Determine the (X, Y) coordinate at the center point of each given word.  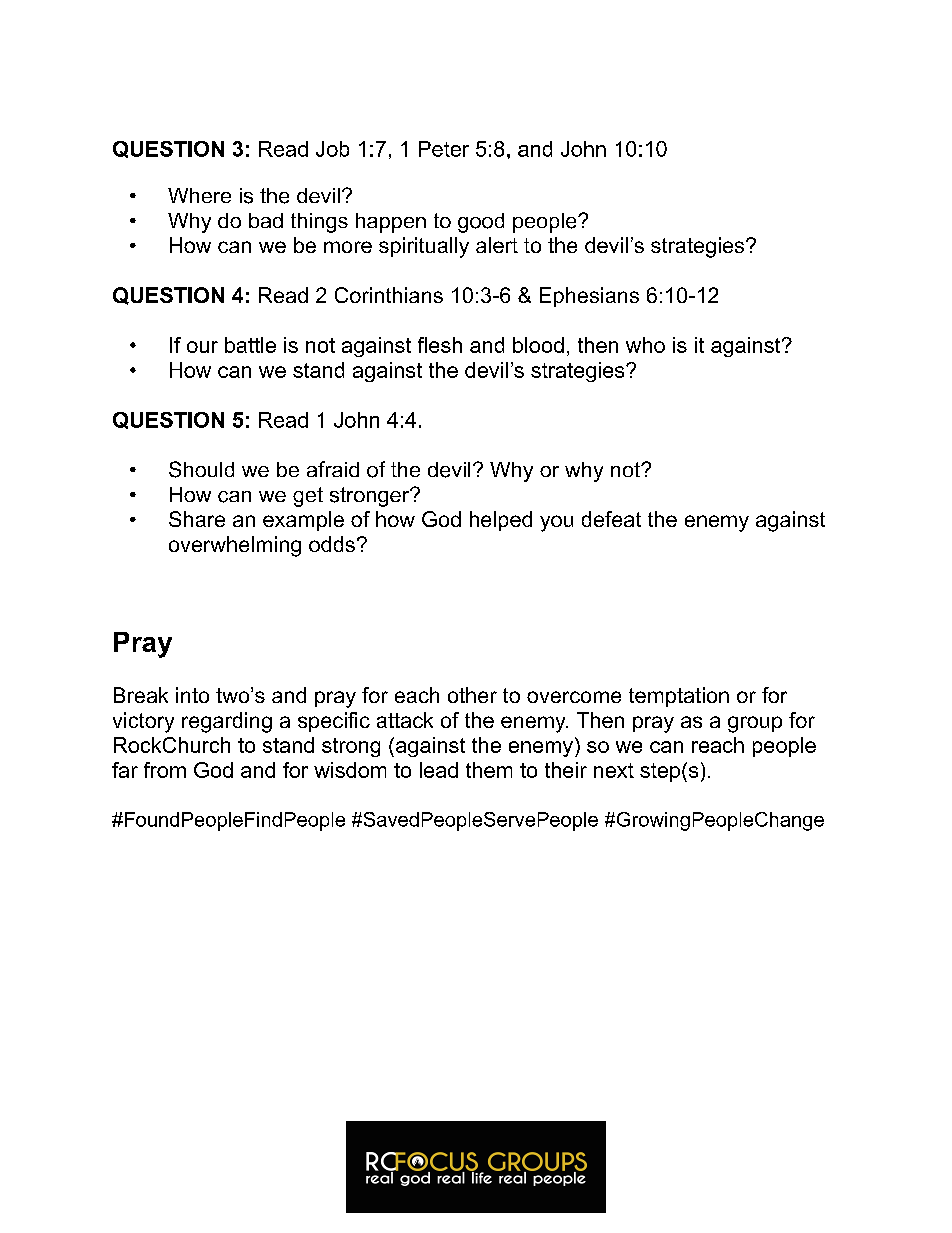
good (481, 223)
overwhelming (235, 546)
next (614, 770)
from (165, 770)
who (645, 345)
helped (501, 521)
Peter (444, 149)
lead (439, 770)
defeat (611, 519)
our (202, 347)
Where (199, 195)
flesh (440, 345)
